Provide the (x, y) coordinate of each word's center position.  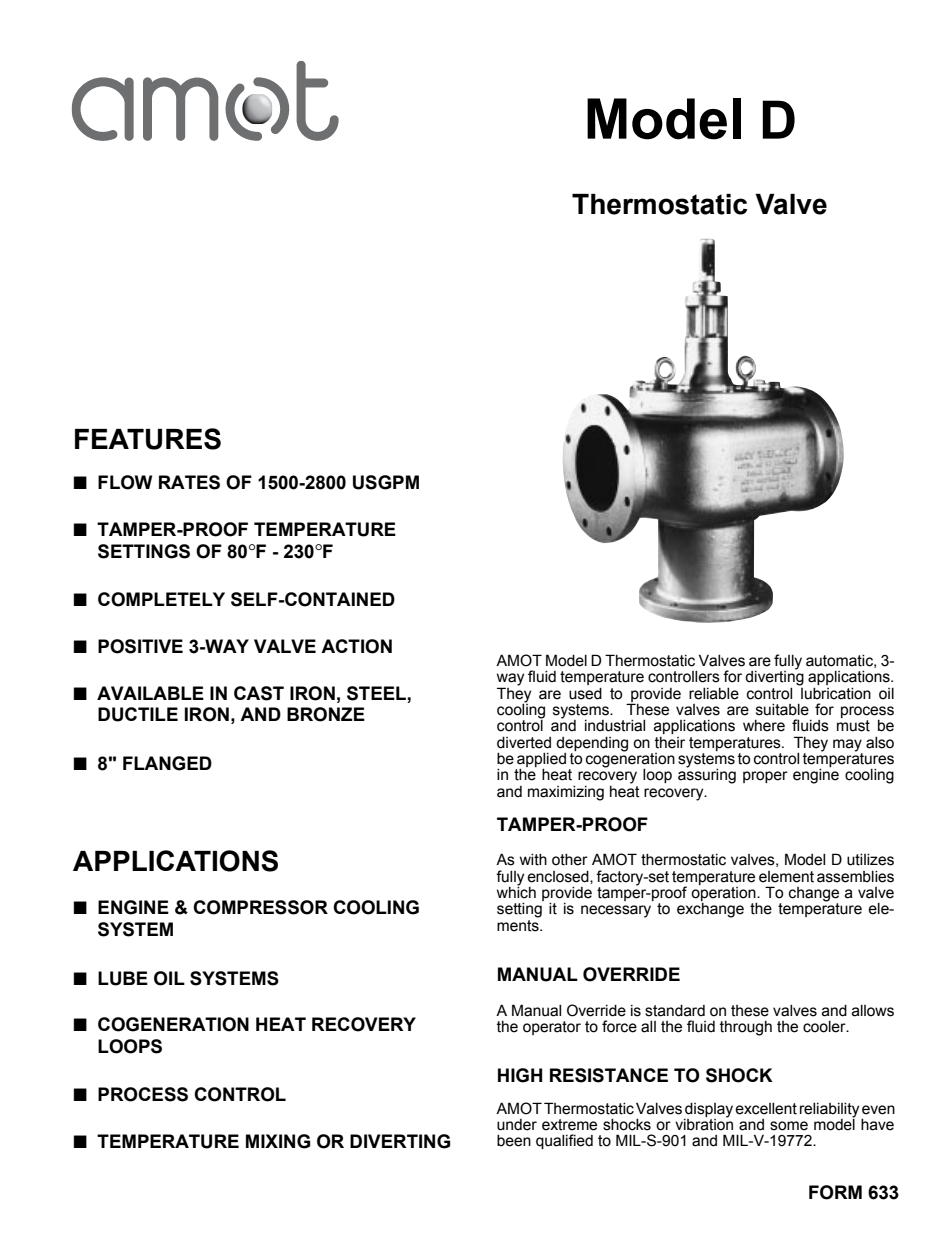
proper (765, 777)
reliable (714, 694)
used (585, 694)
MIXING (278, 1141)
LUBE (123, 978)
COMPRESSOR (260, 907)
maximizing (566, 793)
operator (552, 1028)
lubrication (835, 692)
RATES (189, 482)
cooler (825, 1027)
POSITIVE (140, 646)
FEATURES (148, 439)
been (514, 1141)
